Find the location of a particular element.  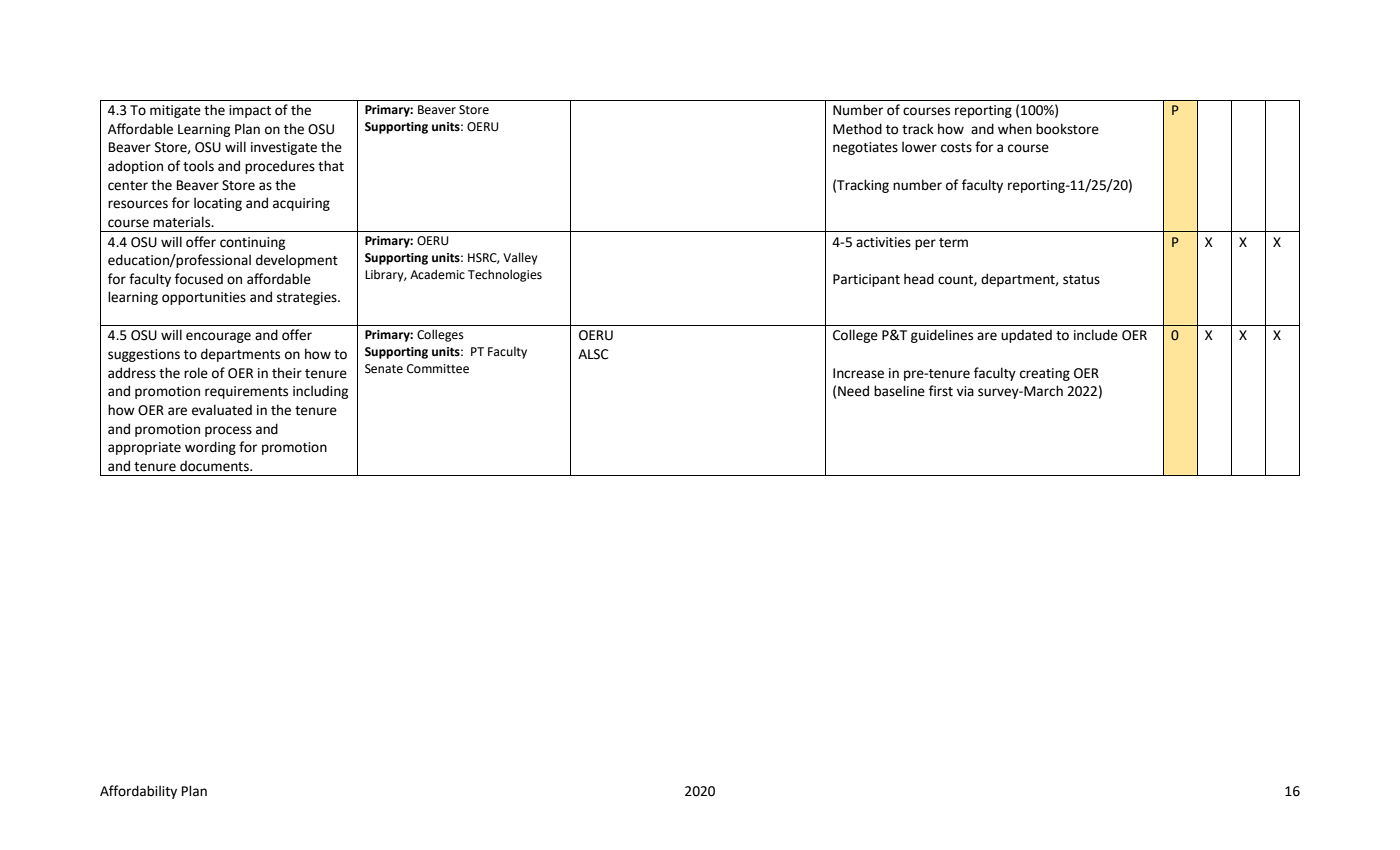

Affordability is located at coordinates (138, 792).
